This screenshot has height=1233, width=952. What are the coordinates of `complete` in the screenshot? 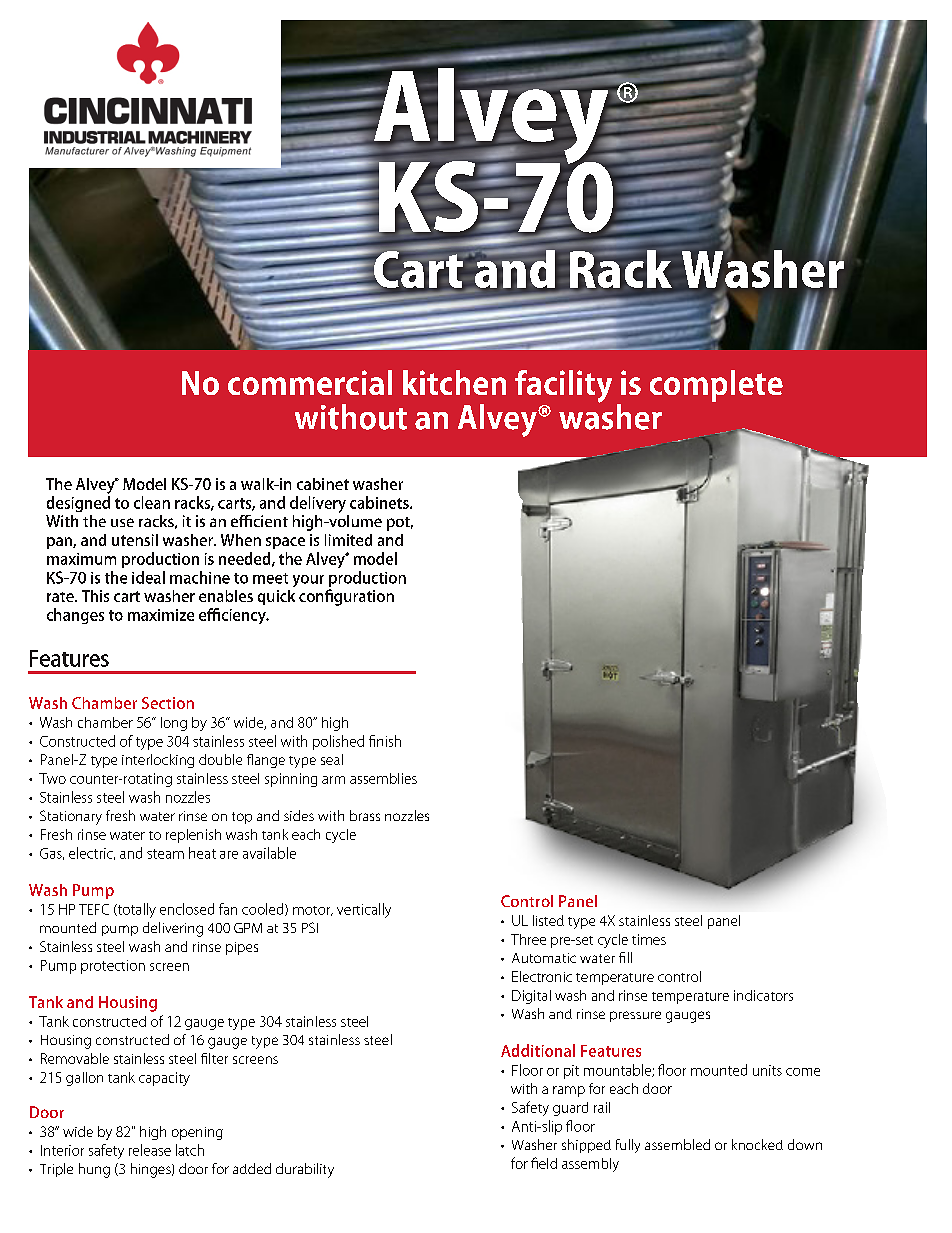 It's located at (716, 386).
